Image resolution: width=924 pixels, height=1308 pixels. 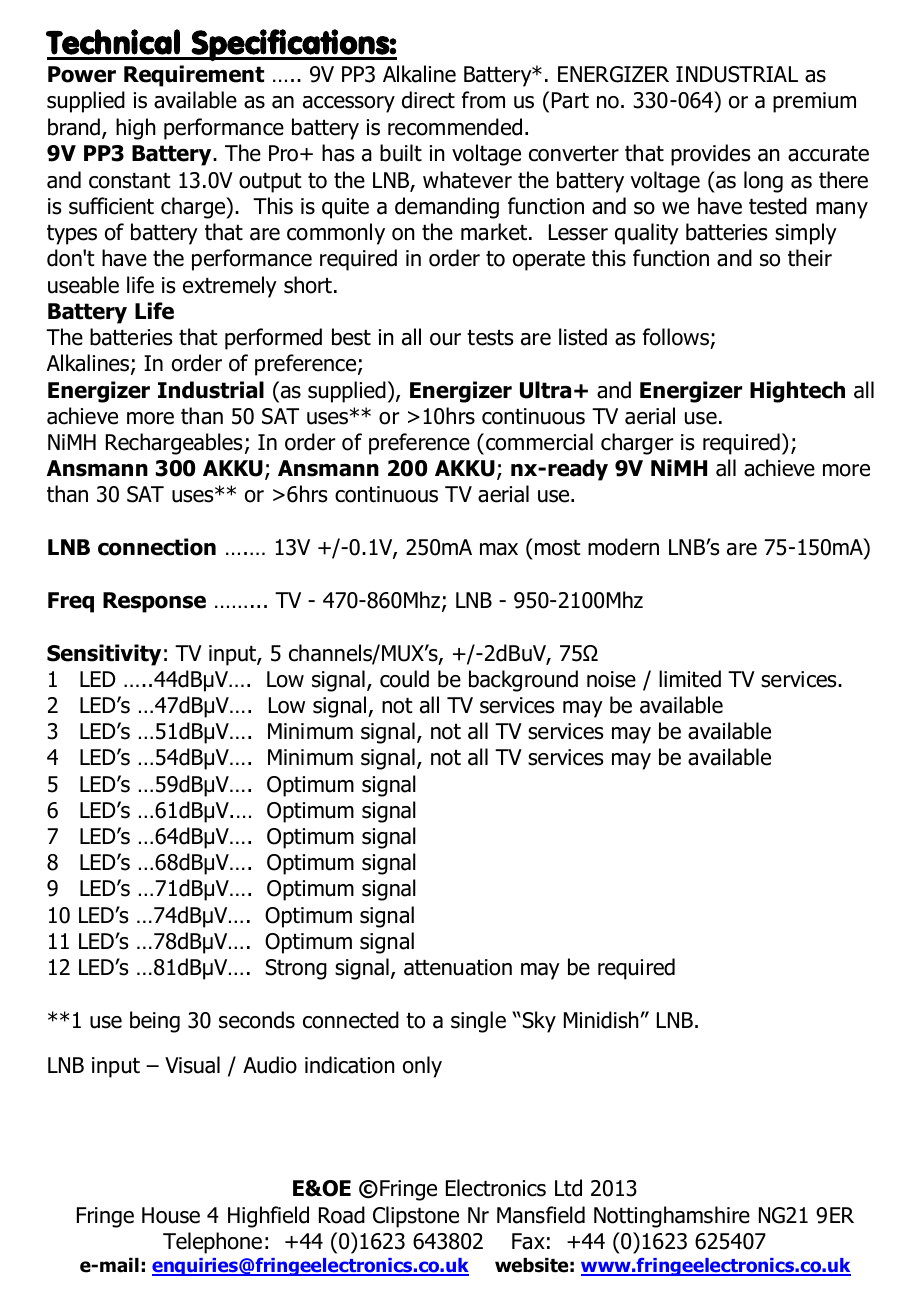 What do you see at coordinates (296, 969) in the screenshot?
I see `Strong` at bounding box center [296, 969].
